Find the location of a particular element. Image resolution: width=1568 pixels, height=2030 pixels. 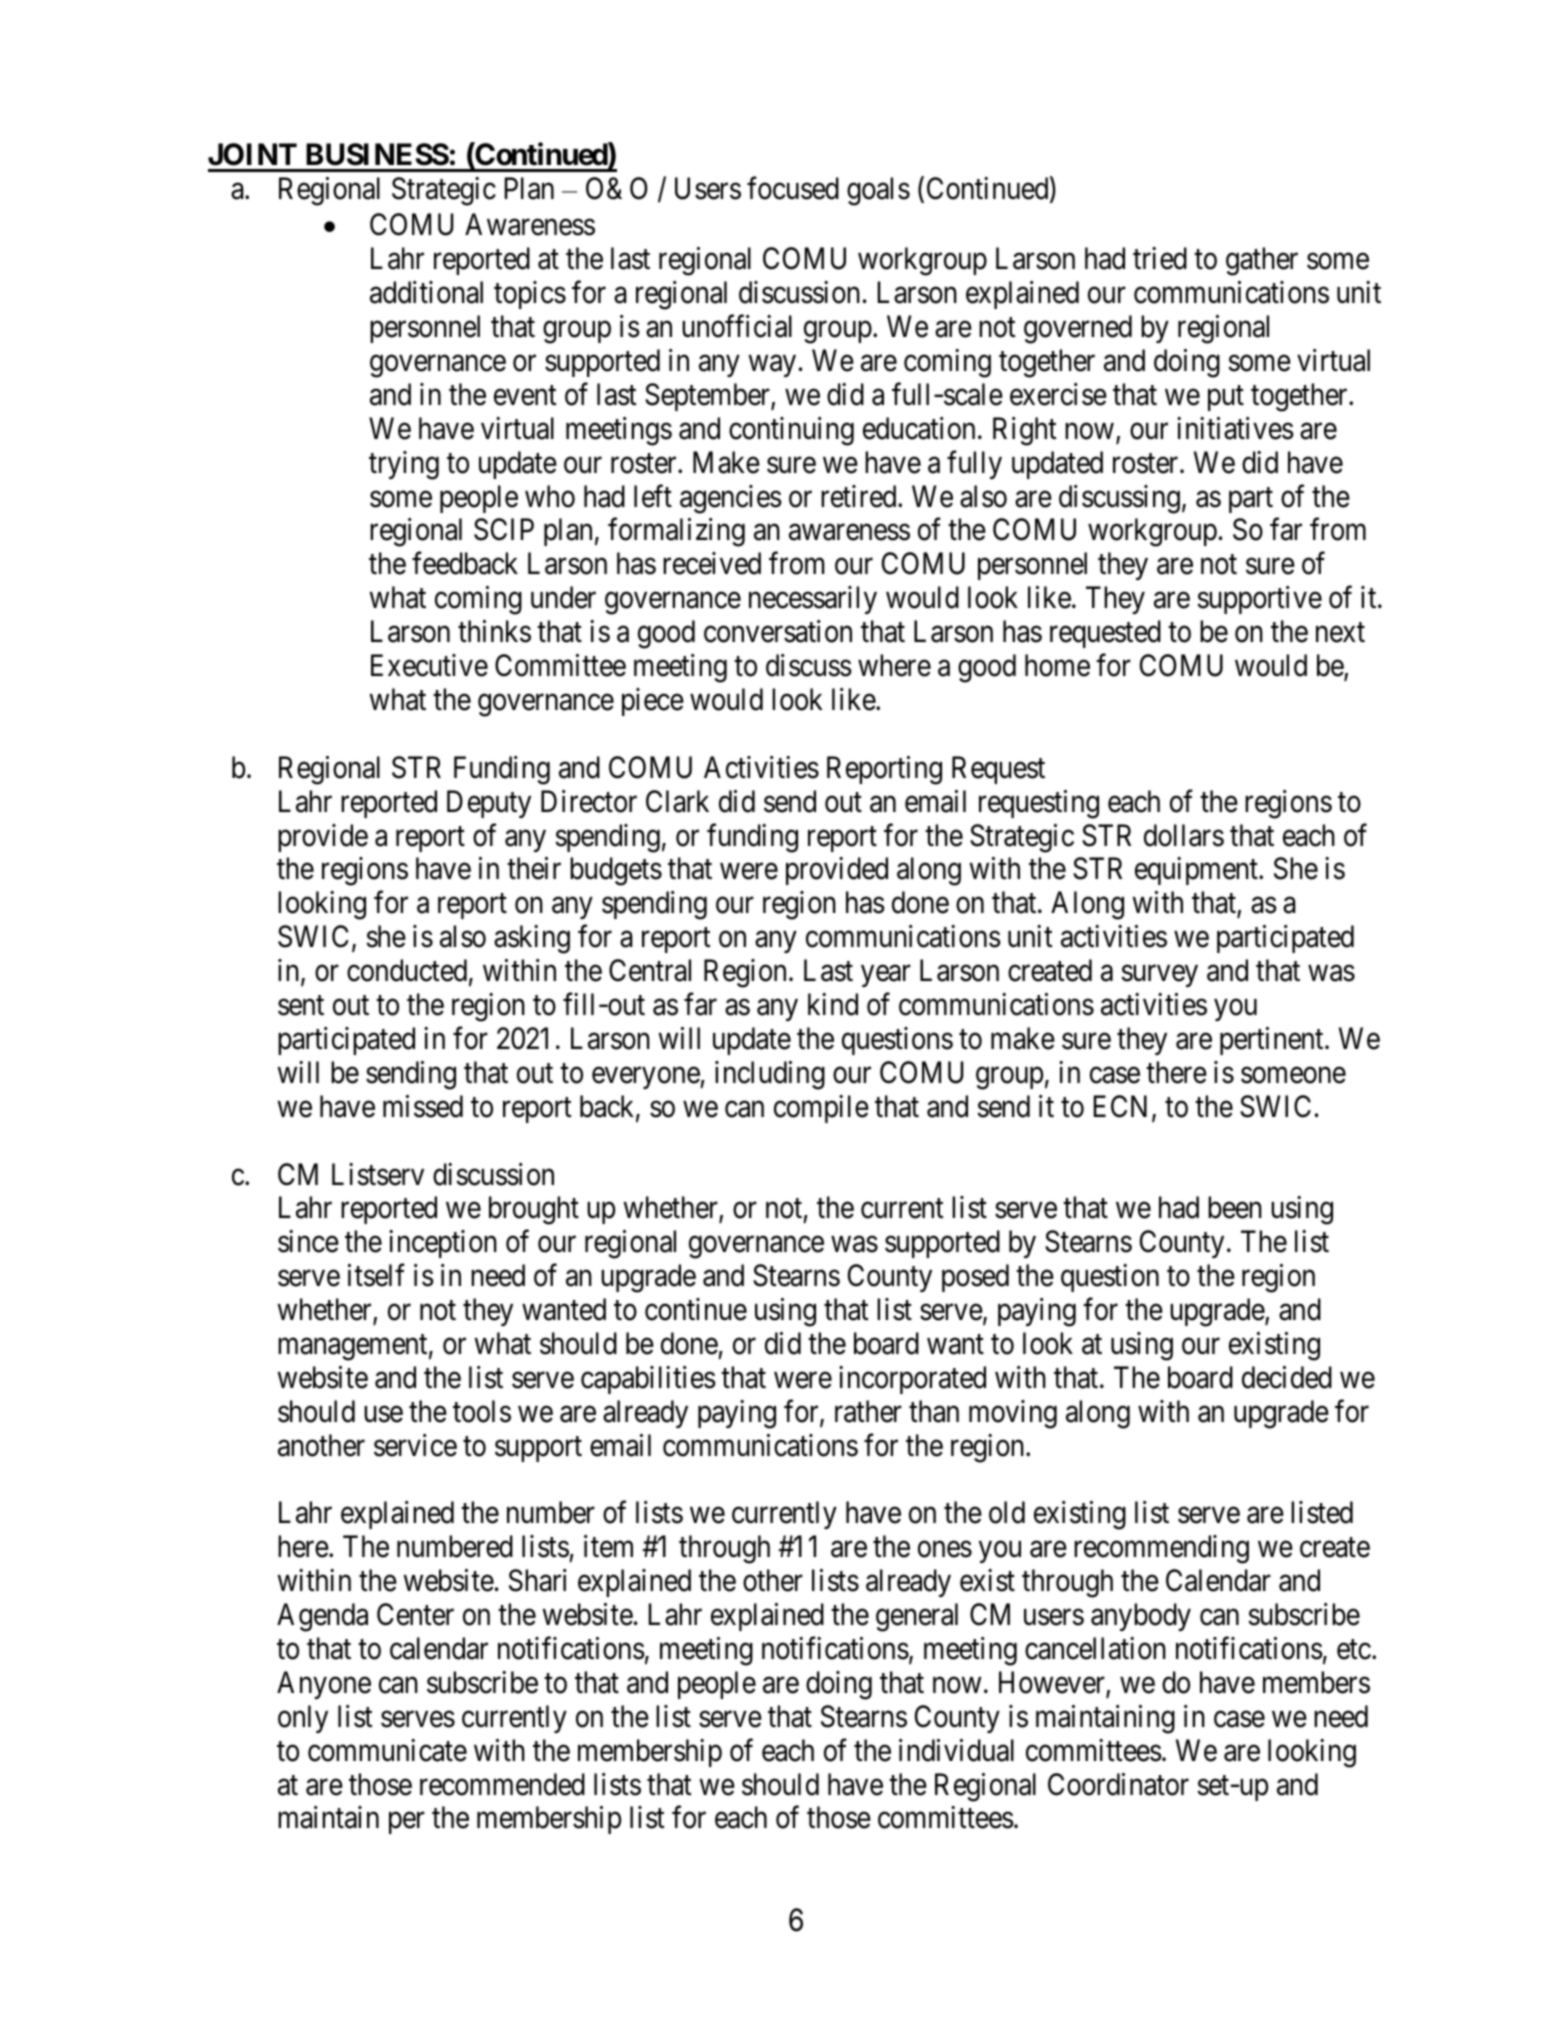

compile is located at coordinates (821, 1109).
